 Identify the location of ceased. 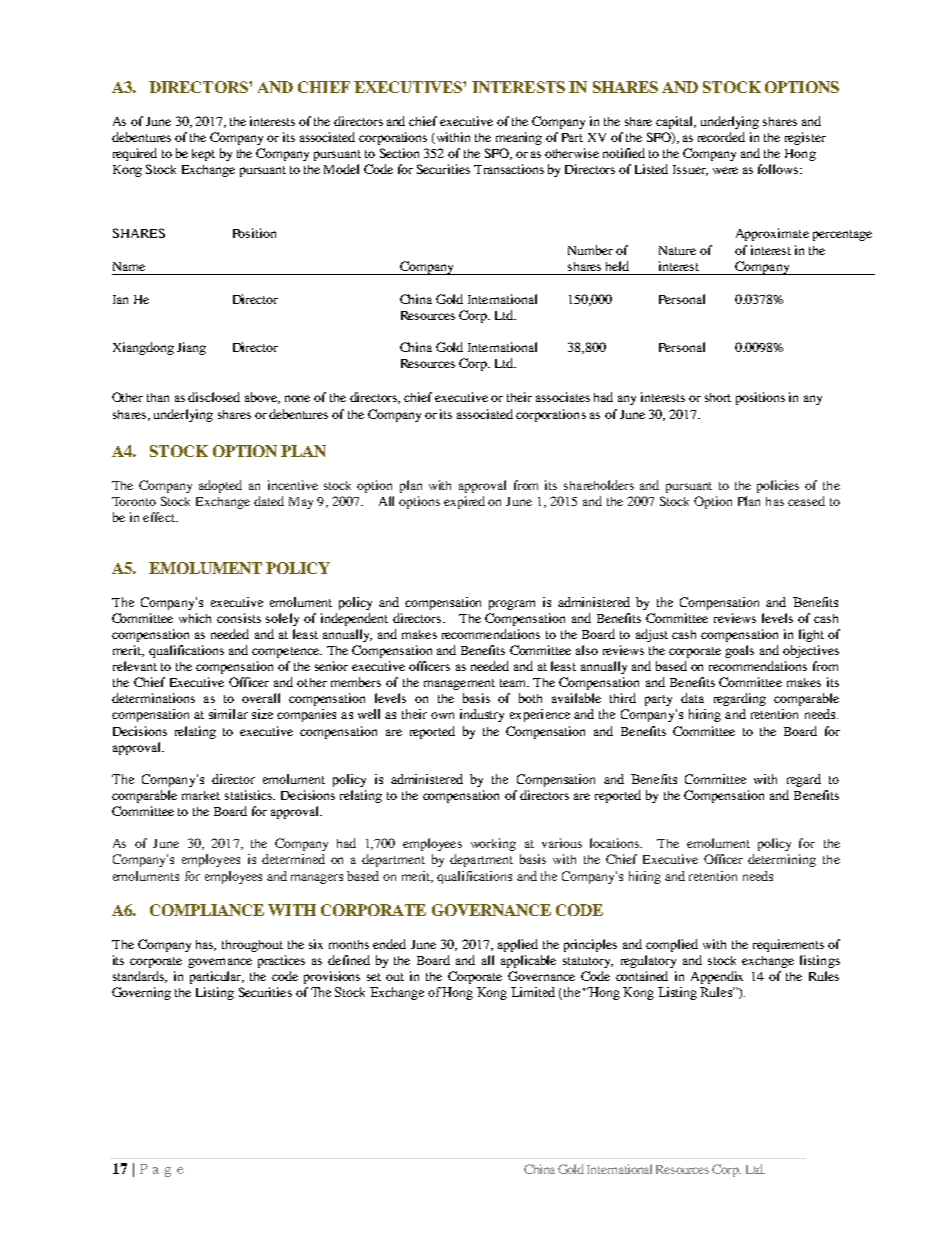
(806, 501).
